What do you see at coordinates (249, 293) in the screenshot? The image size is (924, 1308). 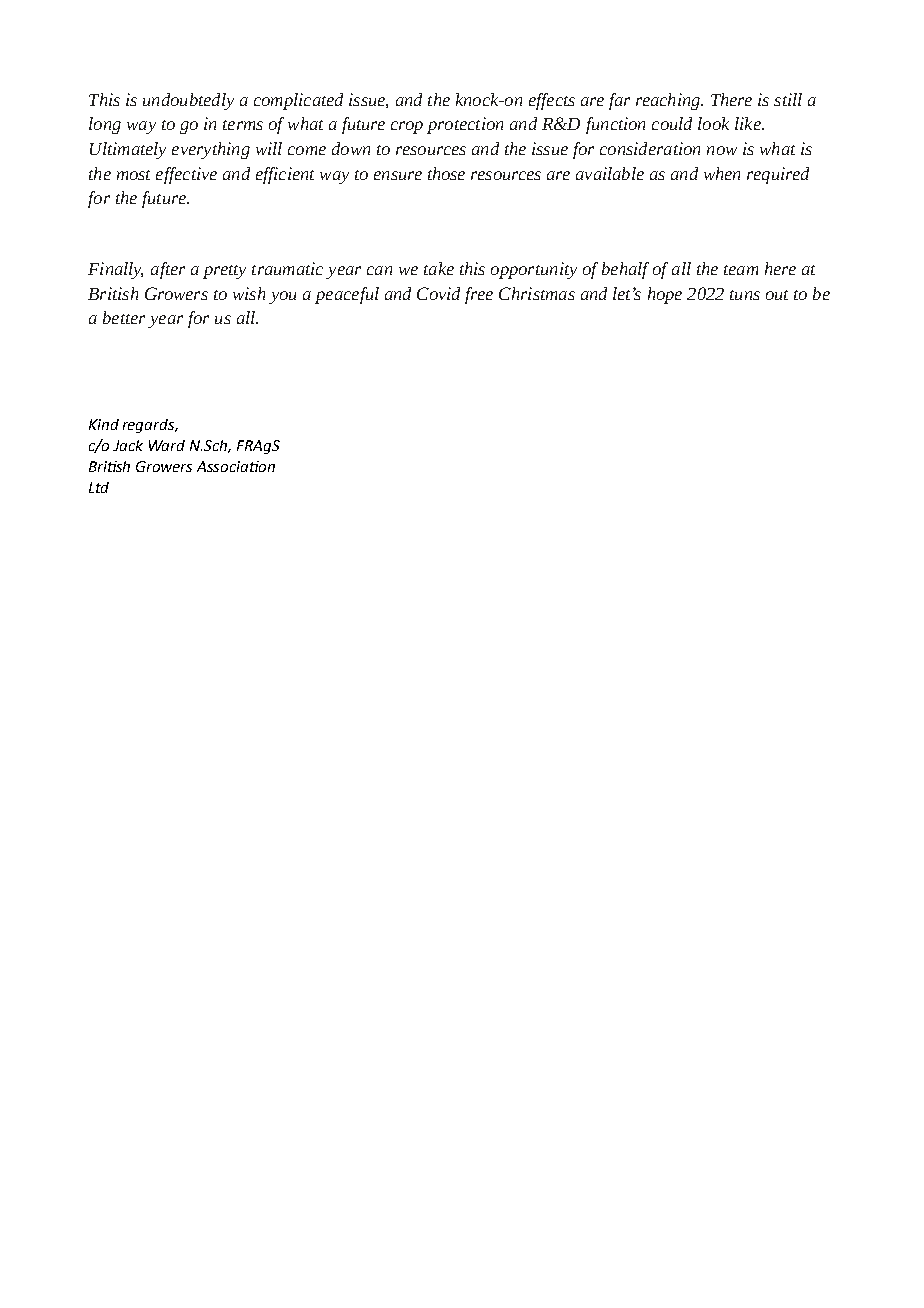 I see `wish` at bounding box center [249, 293].
